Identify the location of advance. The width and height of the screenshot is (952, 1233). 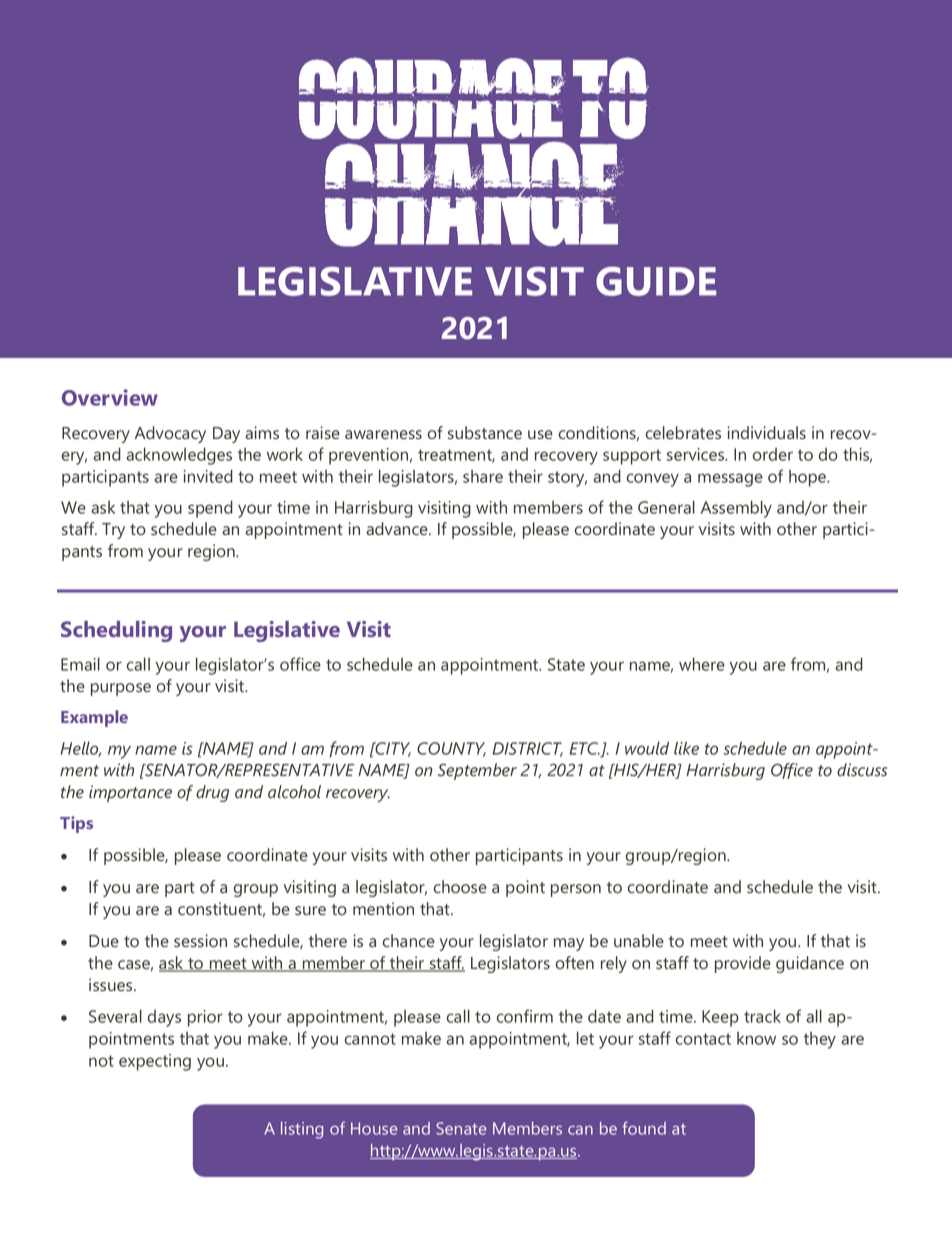
(398, 529).
